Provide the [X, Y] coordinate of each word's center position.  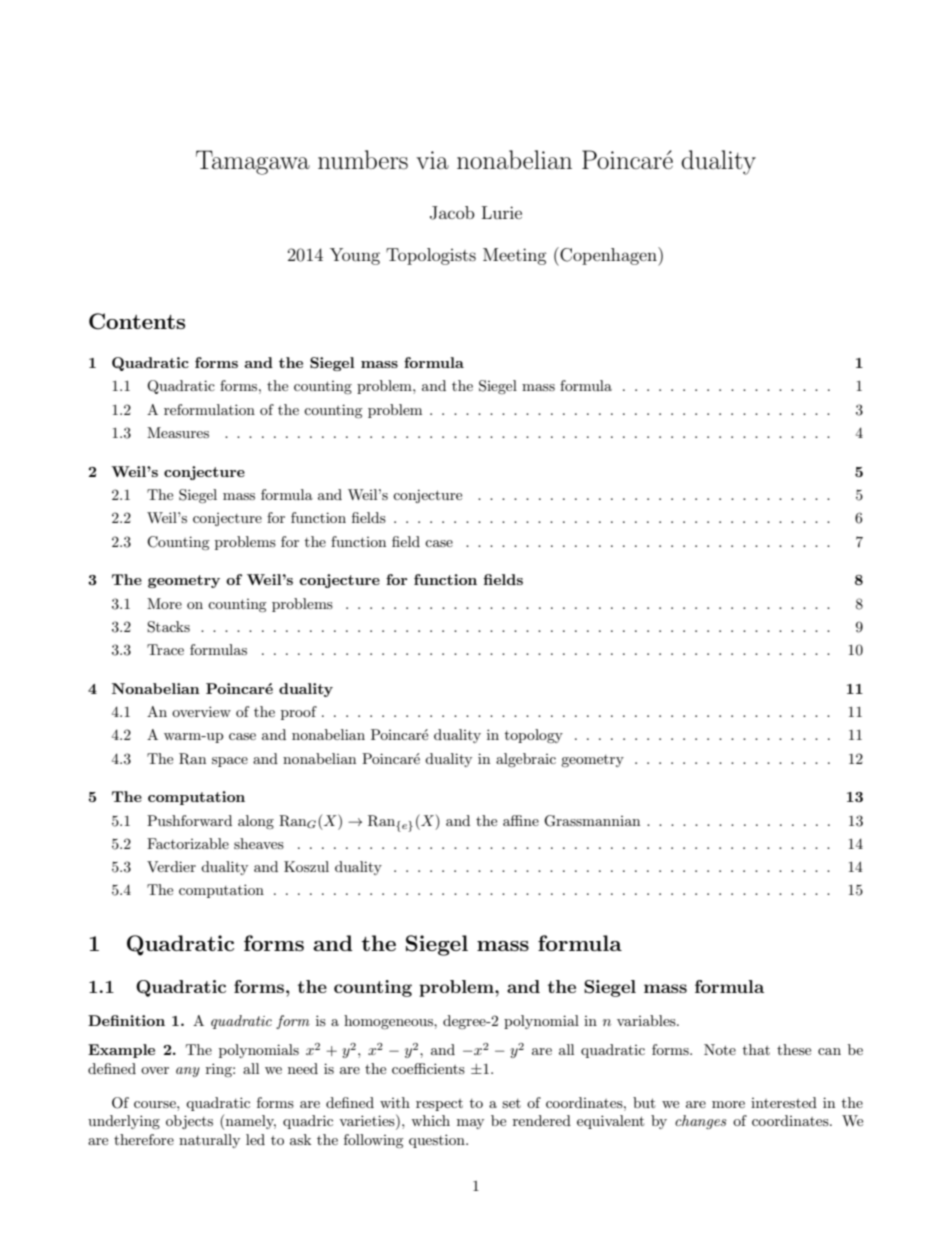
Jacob [452, 213]
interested [784, 1102]
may [470, 1124]
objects [189, 1122]
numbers [363, 160]
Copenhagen [608, 256]
